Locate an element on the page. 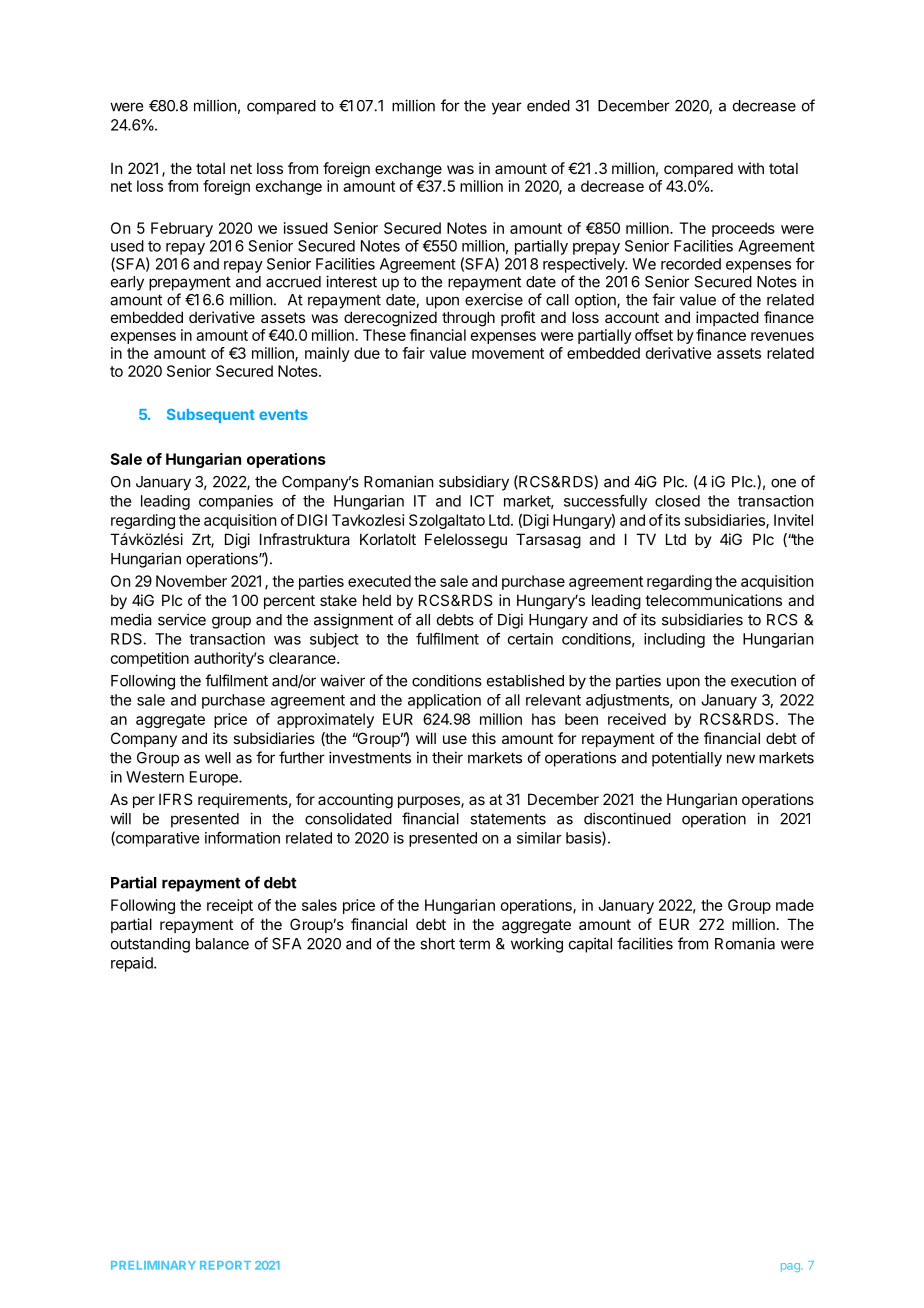  year is located at coordinates (507, 108).
